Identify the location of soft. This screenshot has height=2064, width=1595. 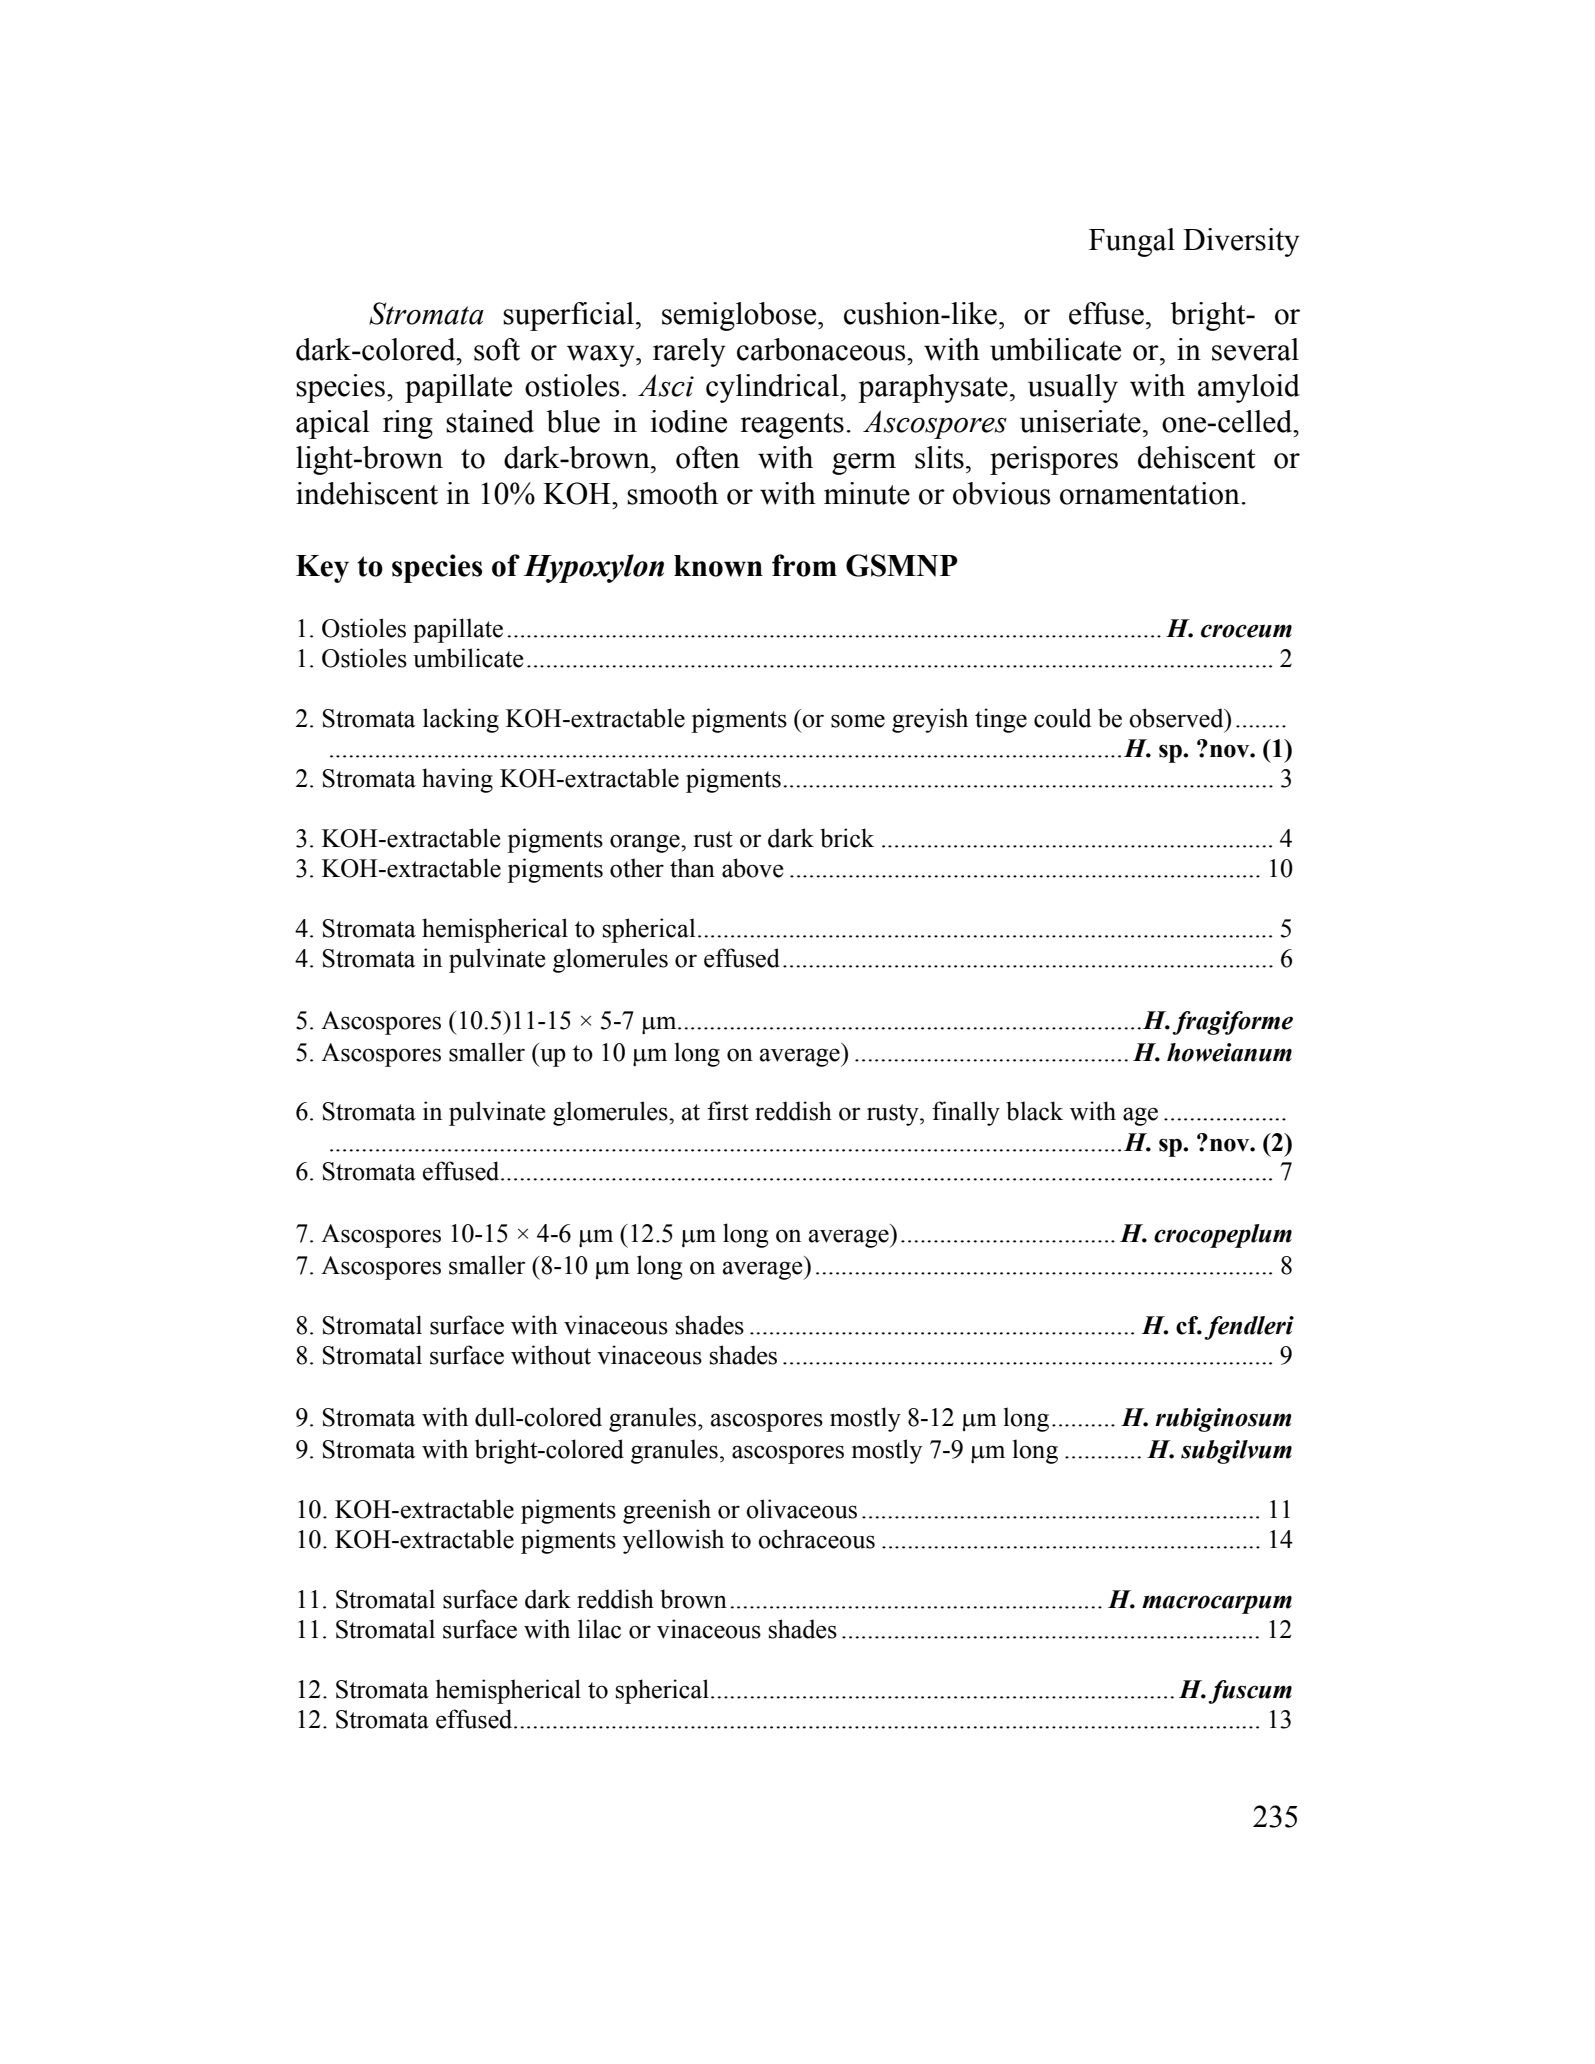
(497, 349).
